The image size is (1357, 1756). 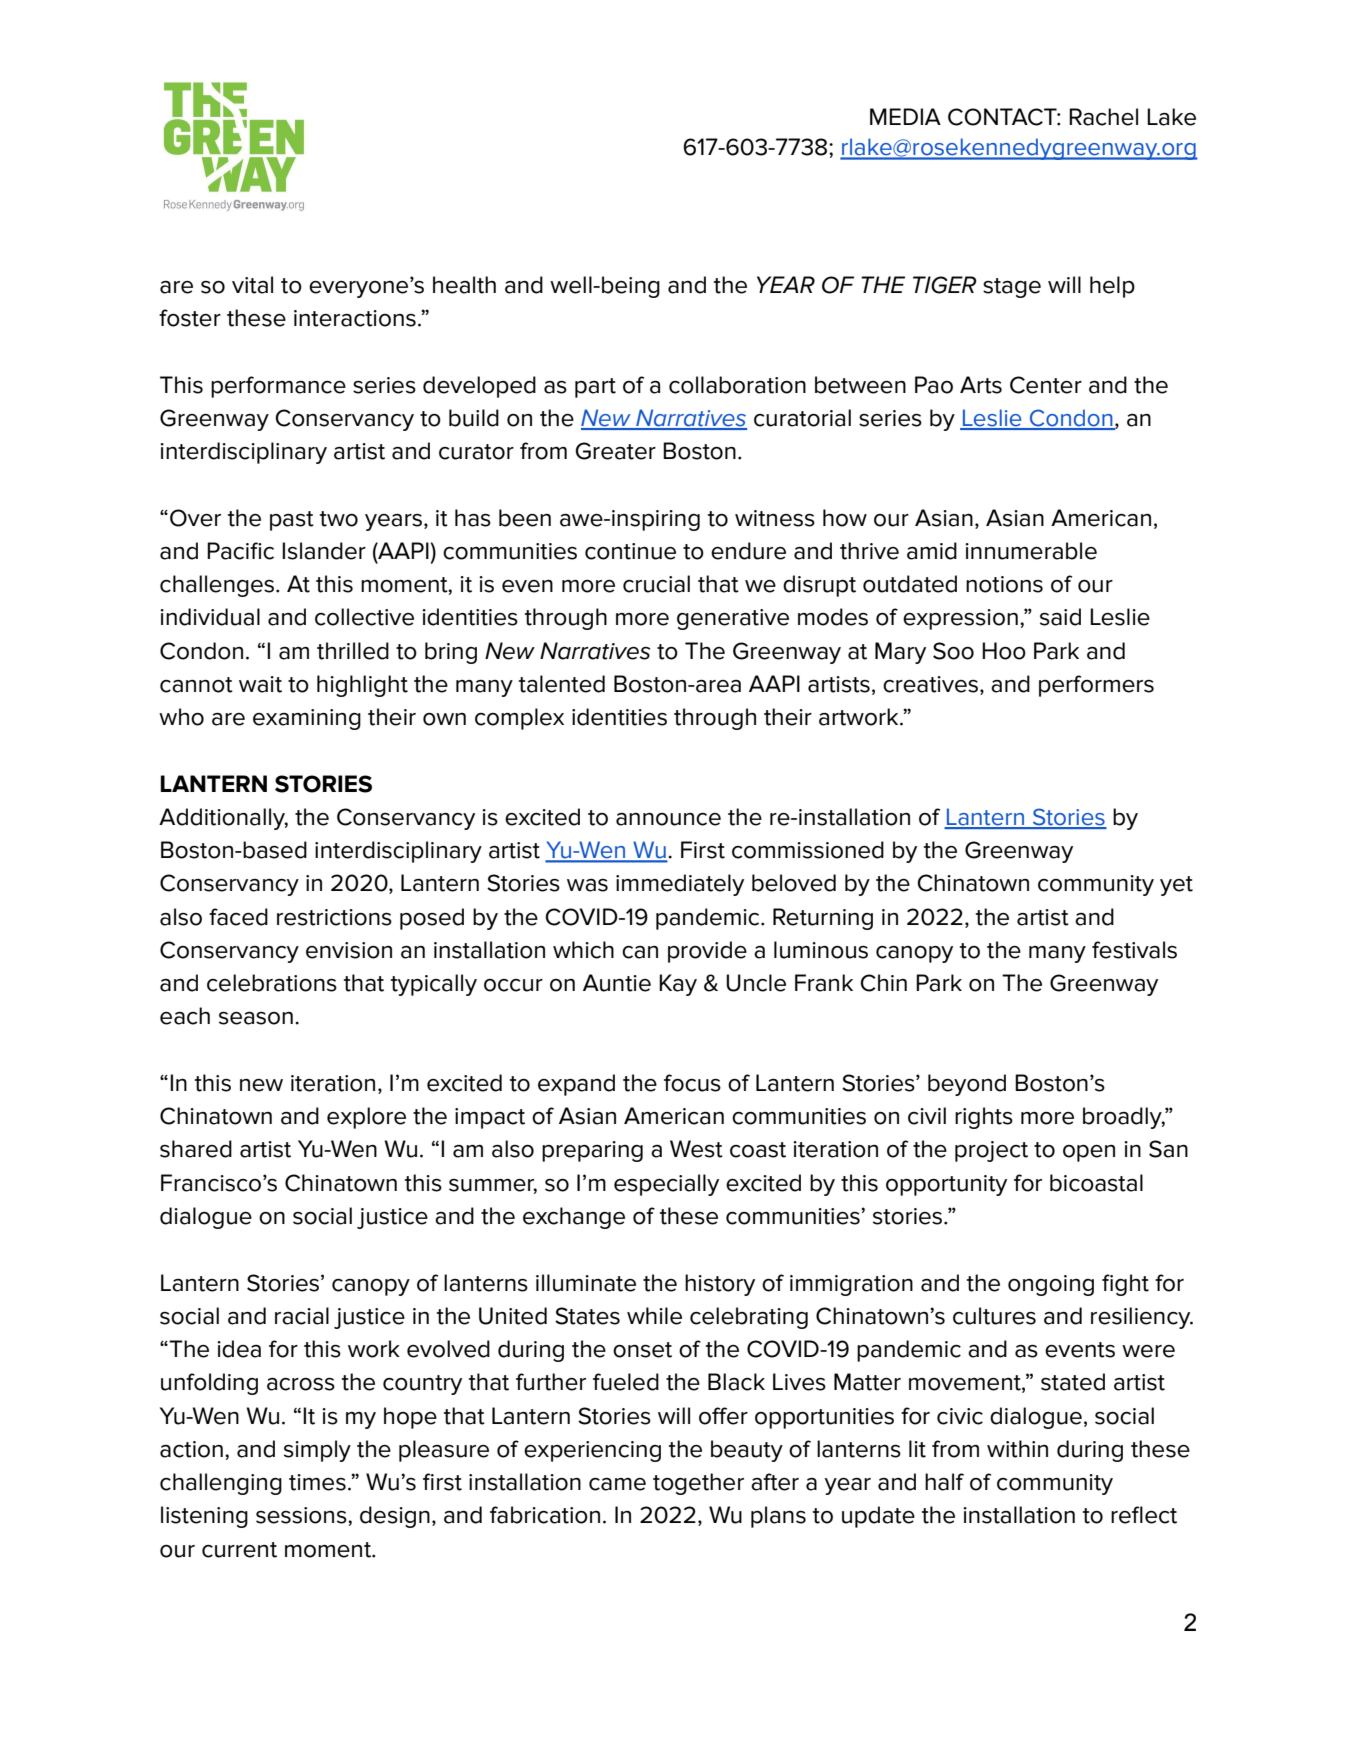 What do you see at coordinates (698, 1484) in the screenshot?
I see `together` at bounding box center [698, 1484].
